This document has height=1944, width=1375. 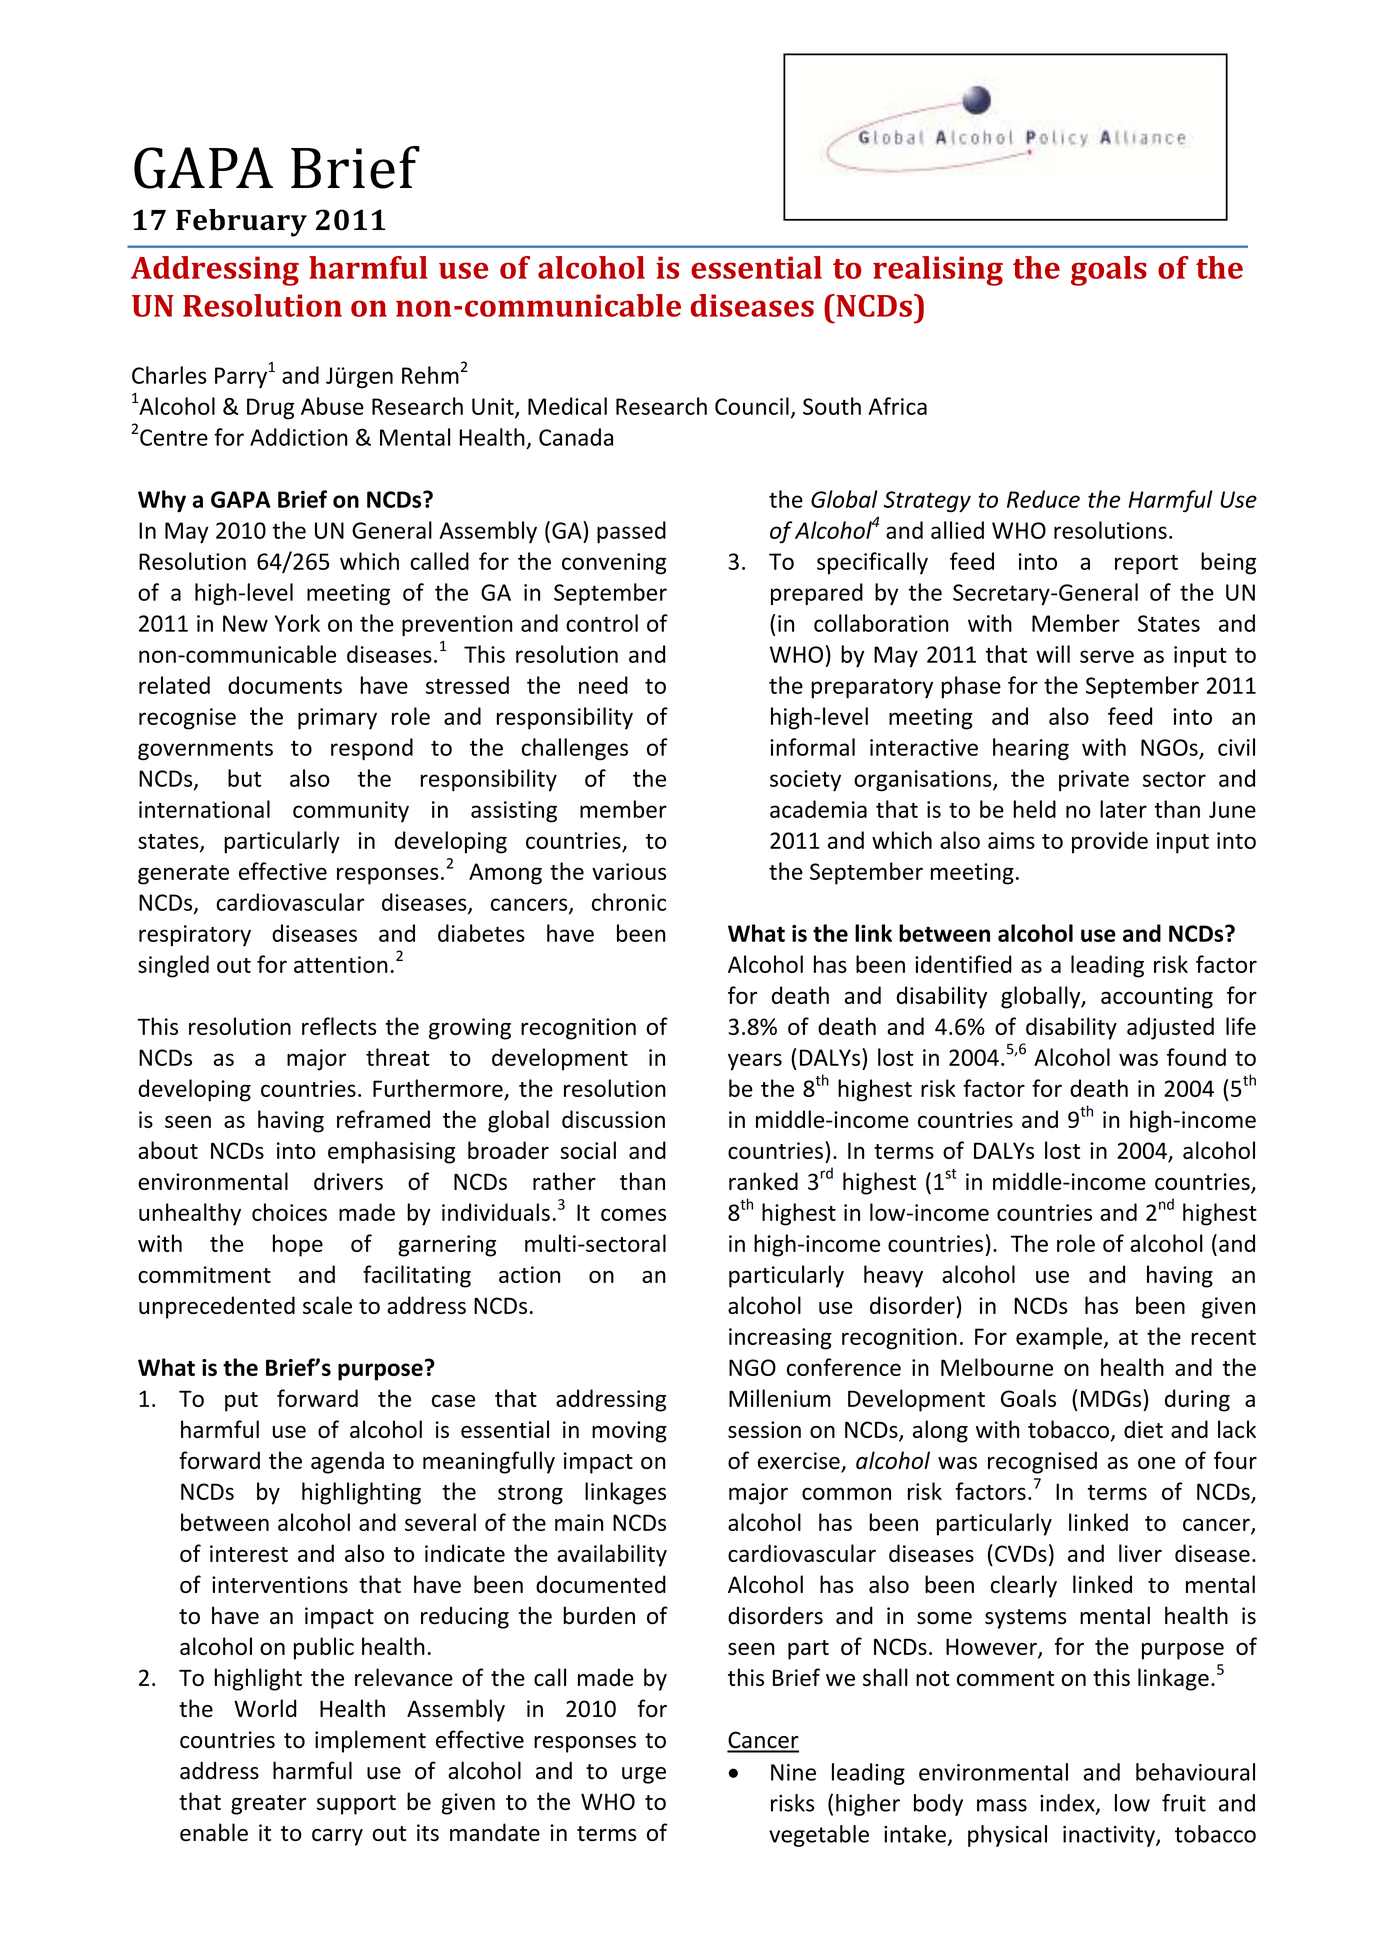 I want to click on Council, so click(x=752, y=406).
